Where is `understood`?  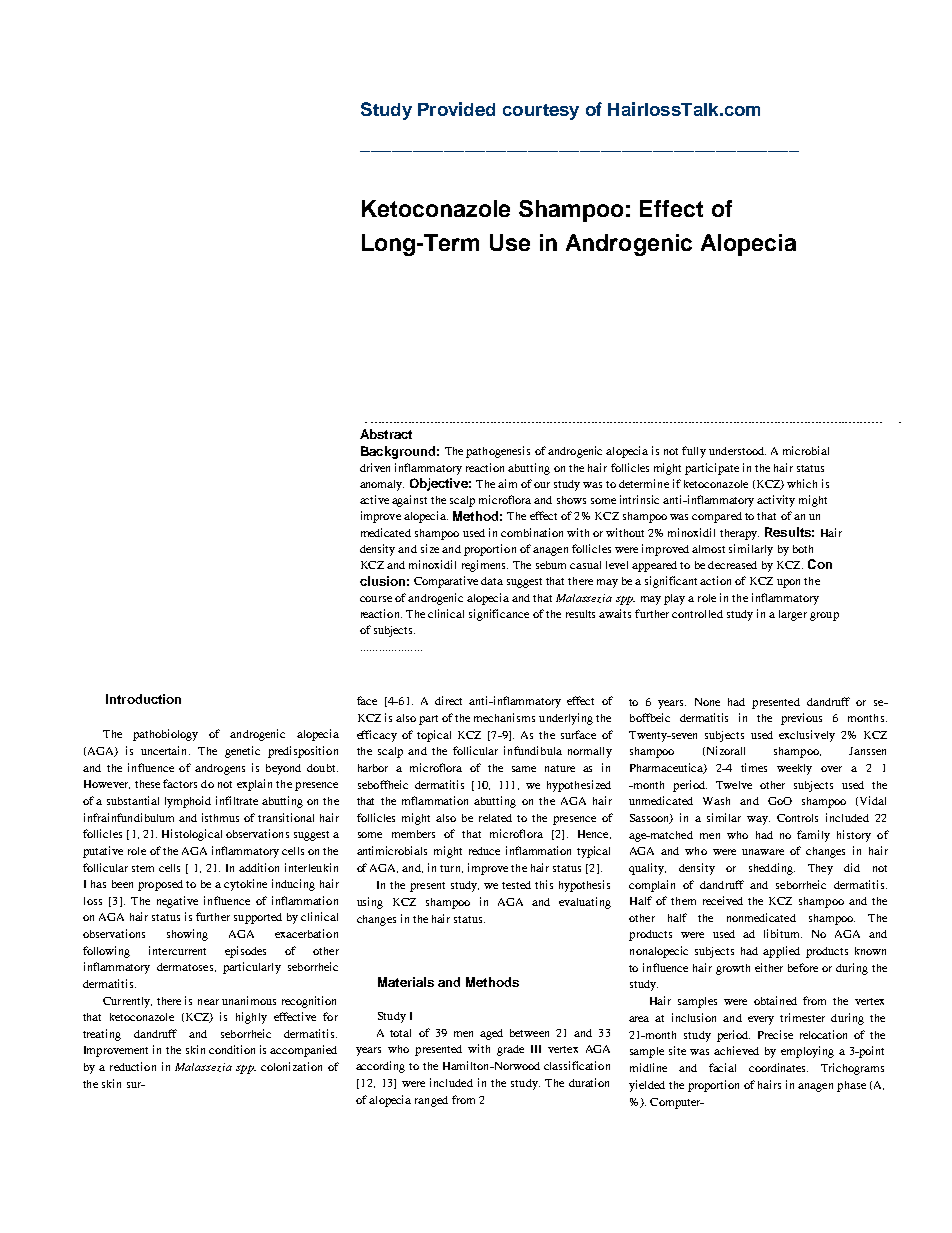
understood is located at coordinates (737, 451).
